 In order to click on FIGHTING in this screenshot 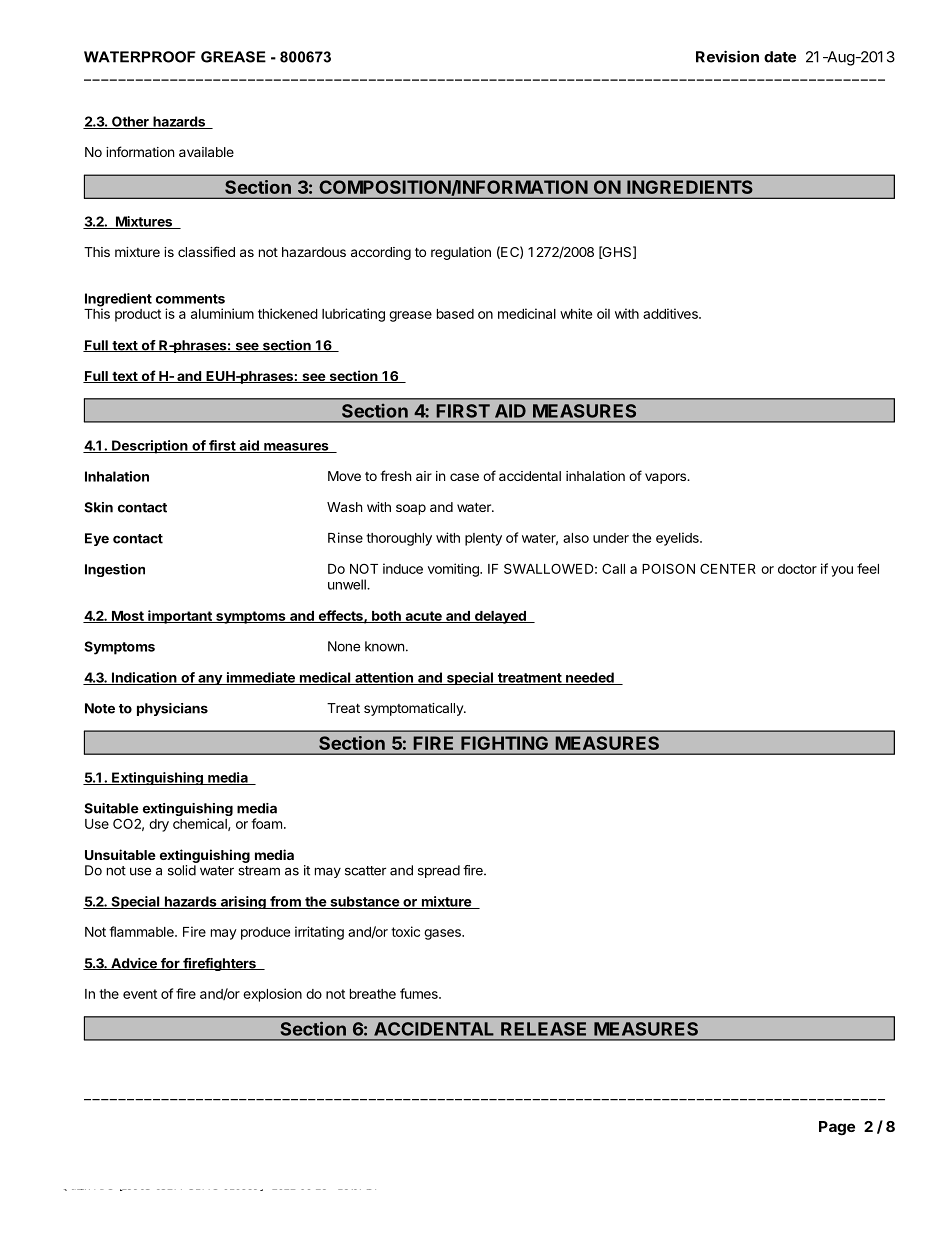, I will do `click(504, 743)`.
